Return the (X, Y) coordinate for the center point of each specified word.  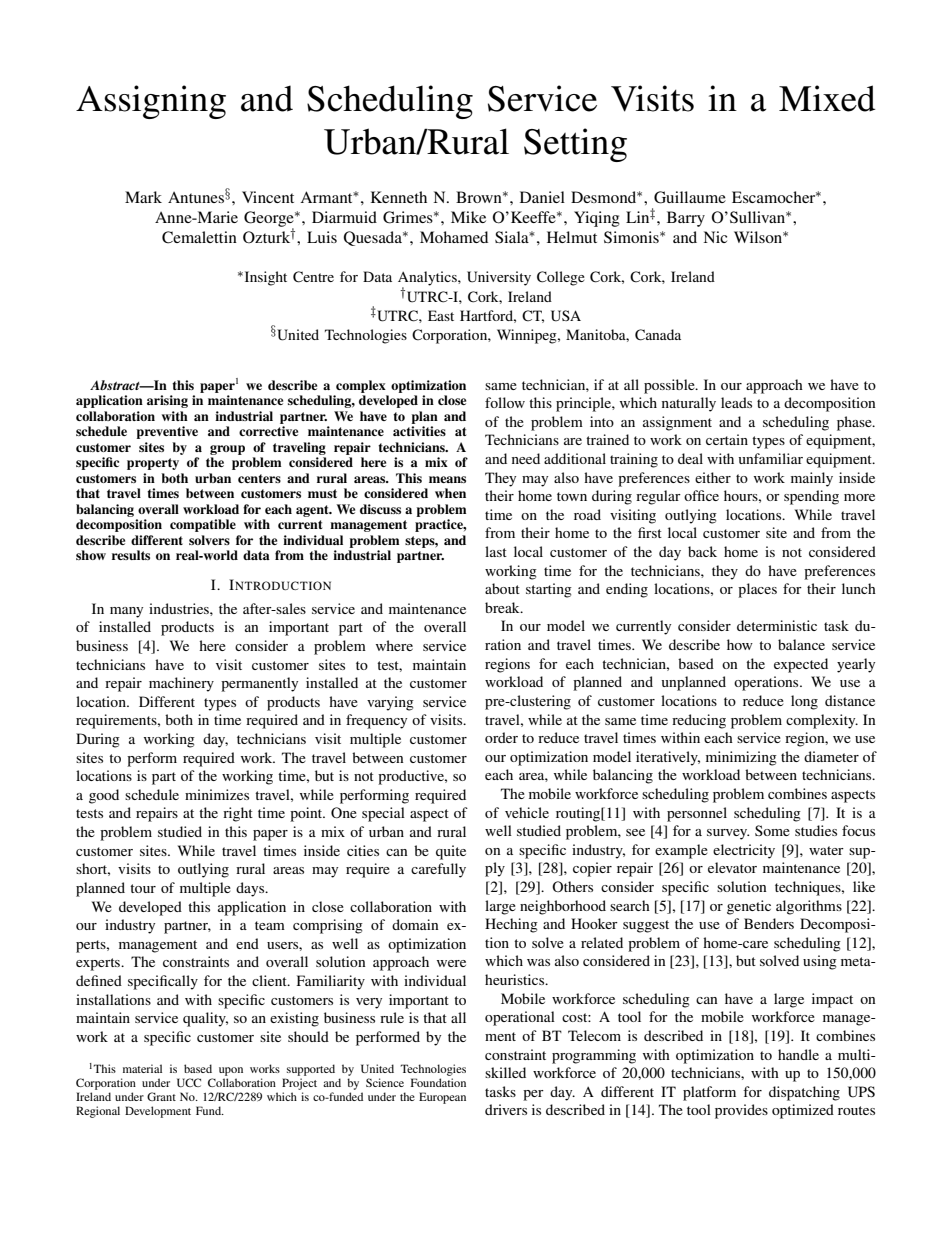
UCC (189, 1082)
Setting (575, 145)
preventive (167, 432)
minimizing (741, 758)
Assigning (151, 102)
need (526, 458)
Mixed (827, 98)
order (501, 737)
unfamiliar (771, 458)
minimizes (217, 794)
